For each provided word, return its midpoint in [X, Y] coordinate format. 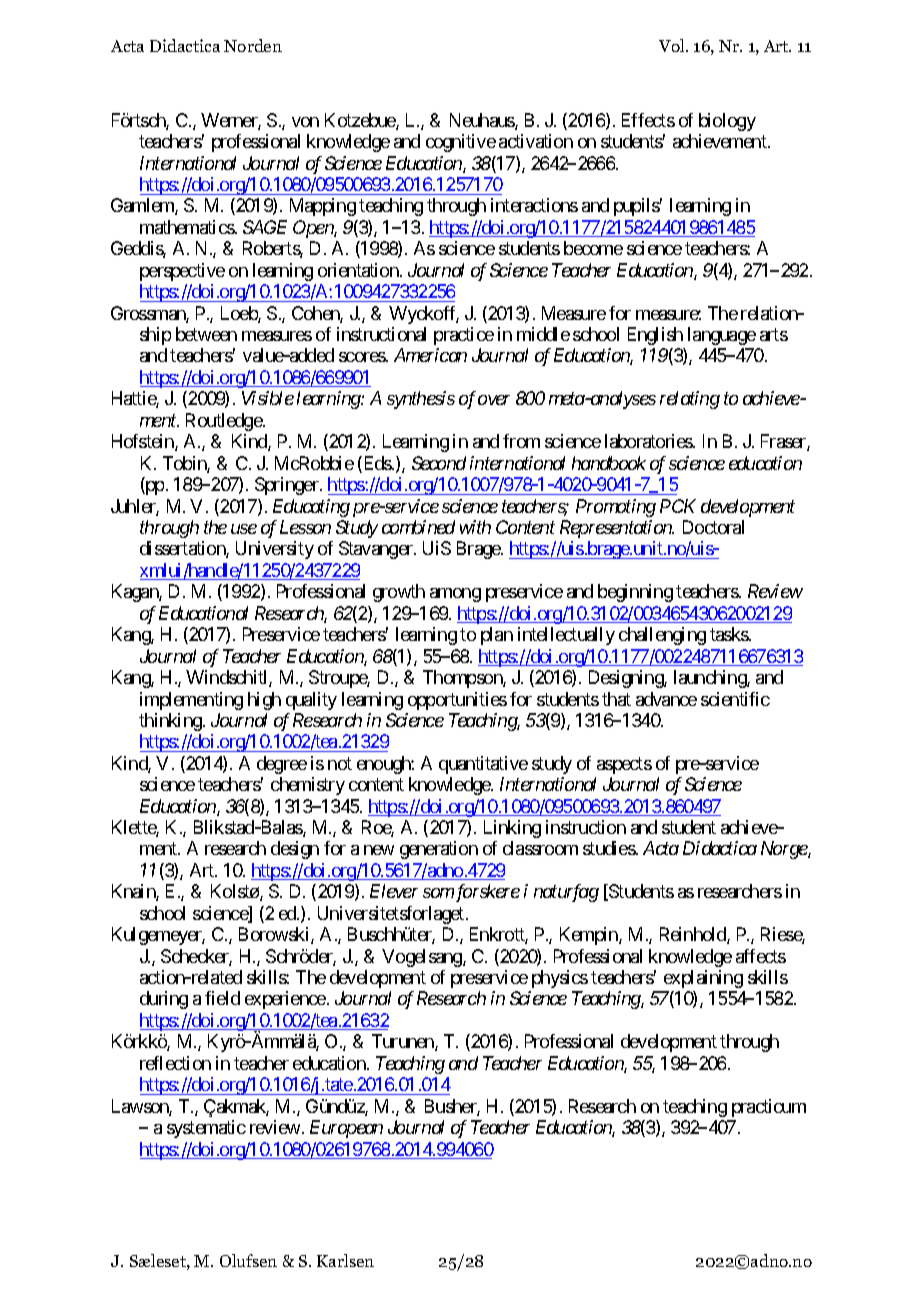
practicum [769, 1108]
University [275, 550]
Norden [253, 45]
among [455, 595]
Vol [673, 45]
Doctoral [713, 527]
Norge [785, 850]
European [346, 1129]
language [722, 336]
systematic [206, 1129]
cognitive [461, 143]
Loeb [240, 314]
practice [464, 336]
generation [439, 850]
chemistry [308, 786]
